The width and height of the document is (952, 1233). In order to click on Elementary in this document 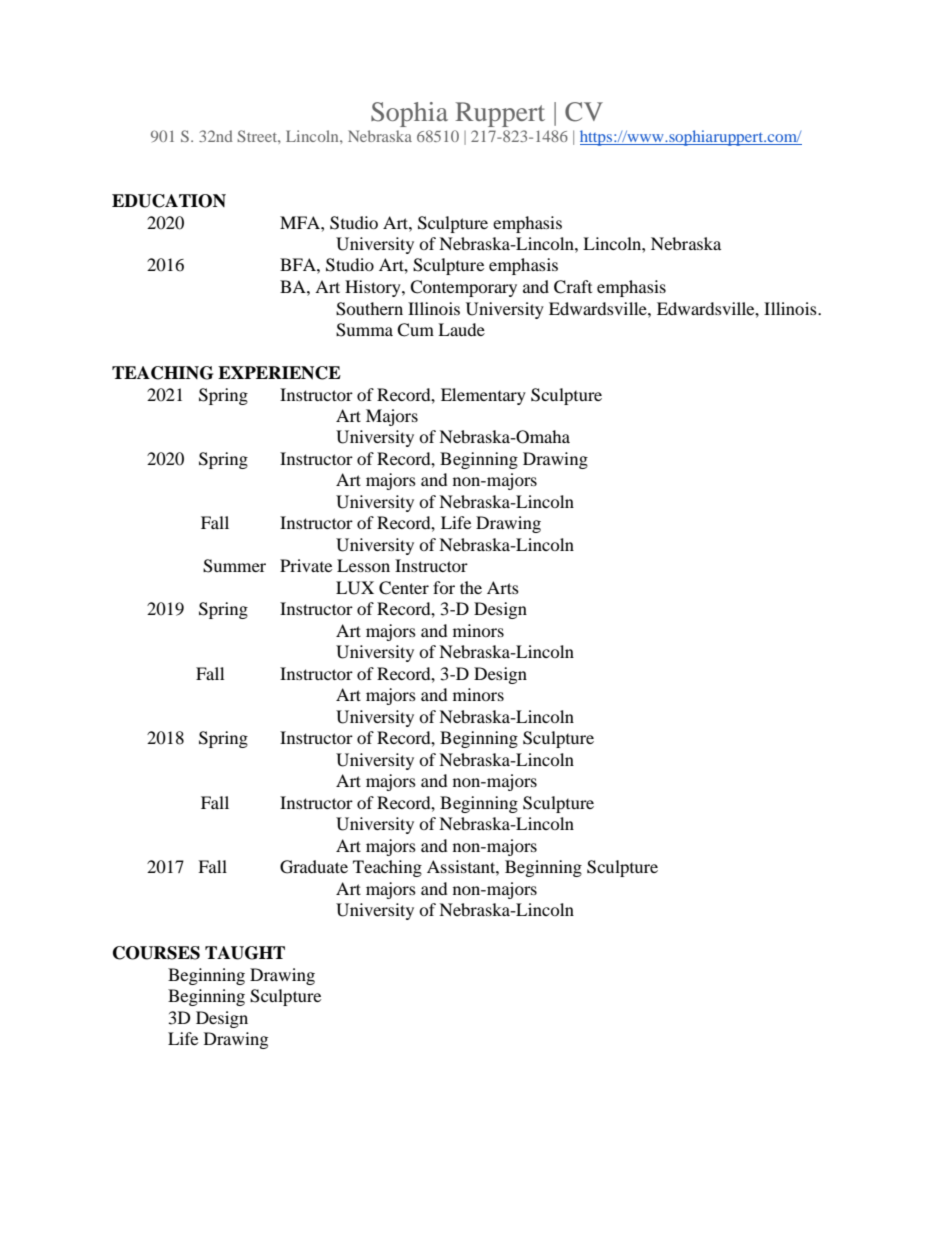, I will do `click(483, 396)`.
